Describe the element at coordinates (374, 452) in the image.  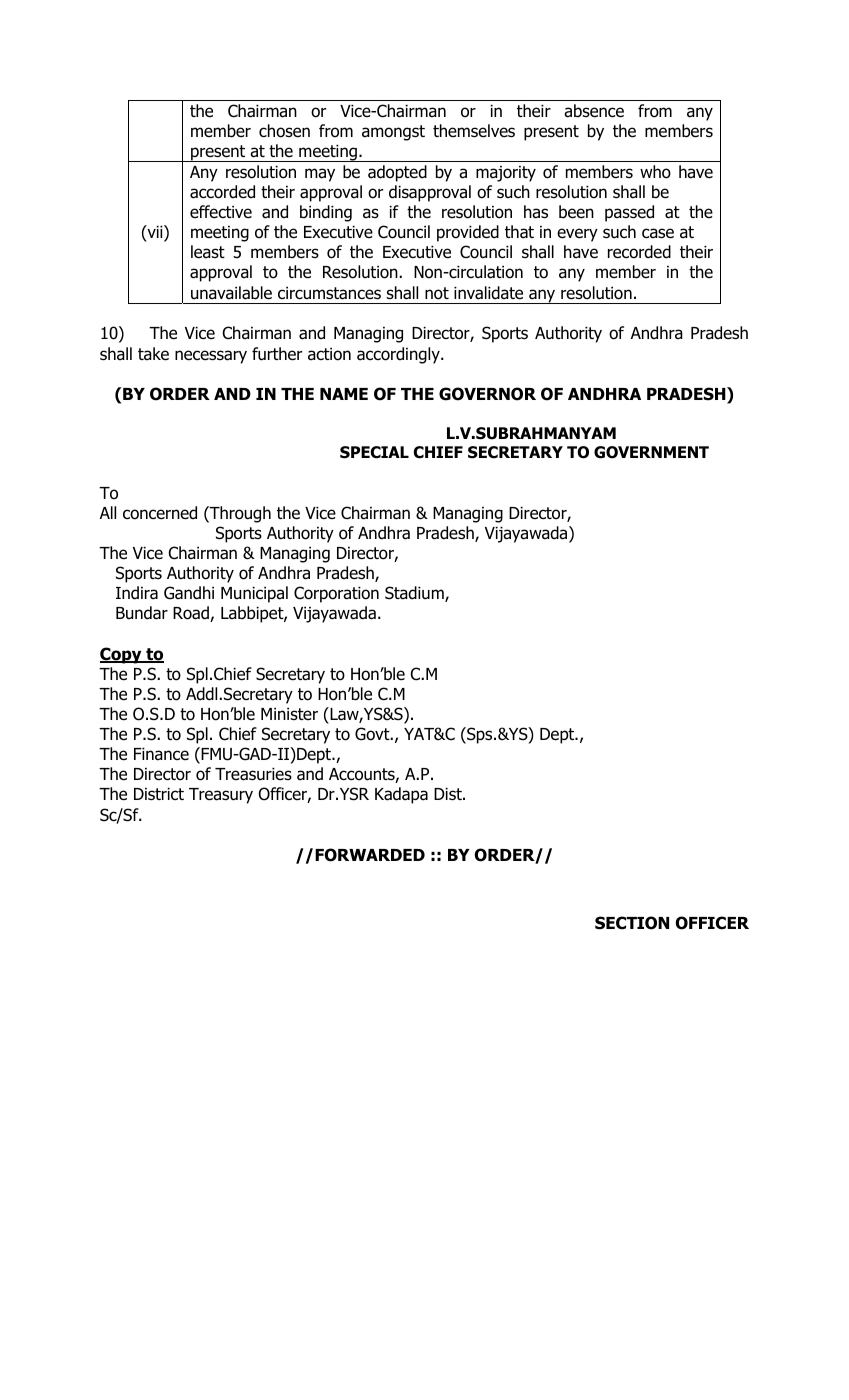
I see `SPECIAL` at that location.
